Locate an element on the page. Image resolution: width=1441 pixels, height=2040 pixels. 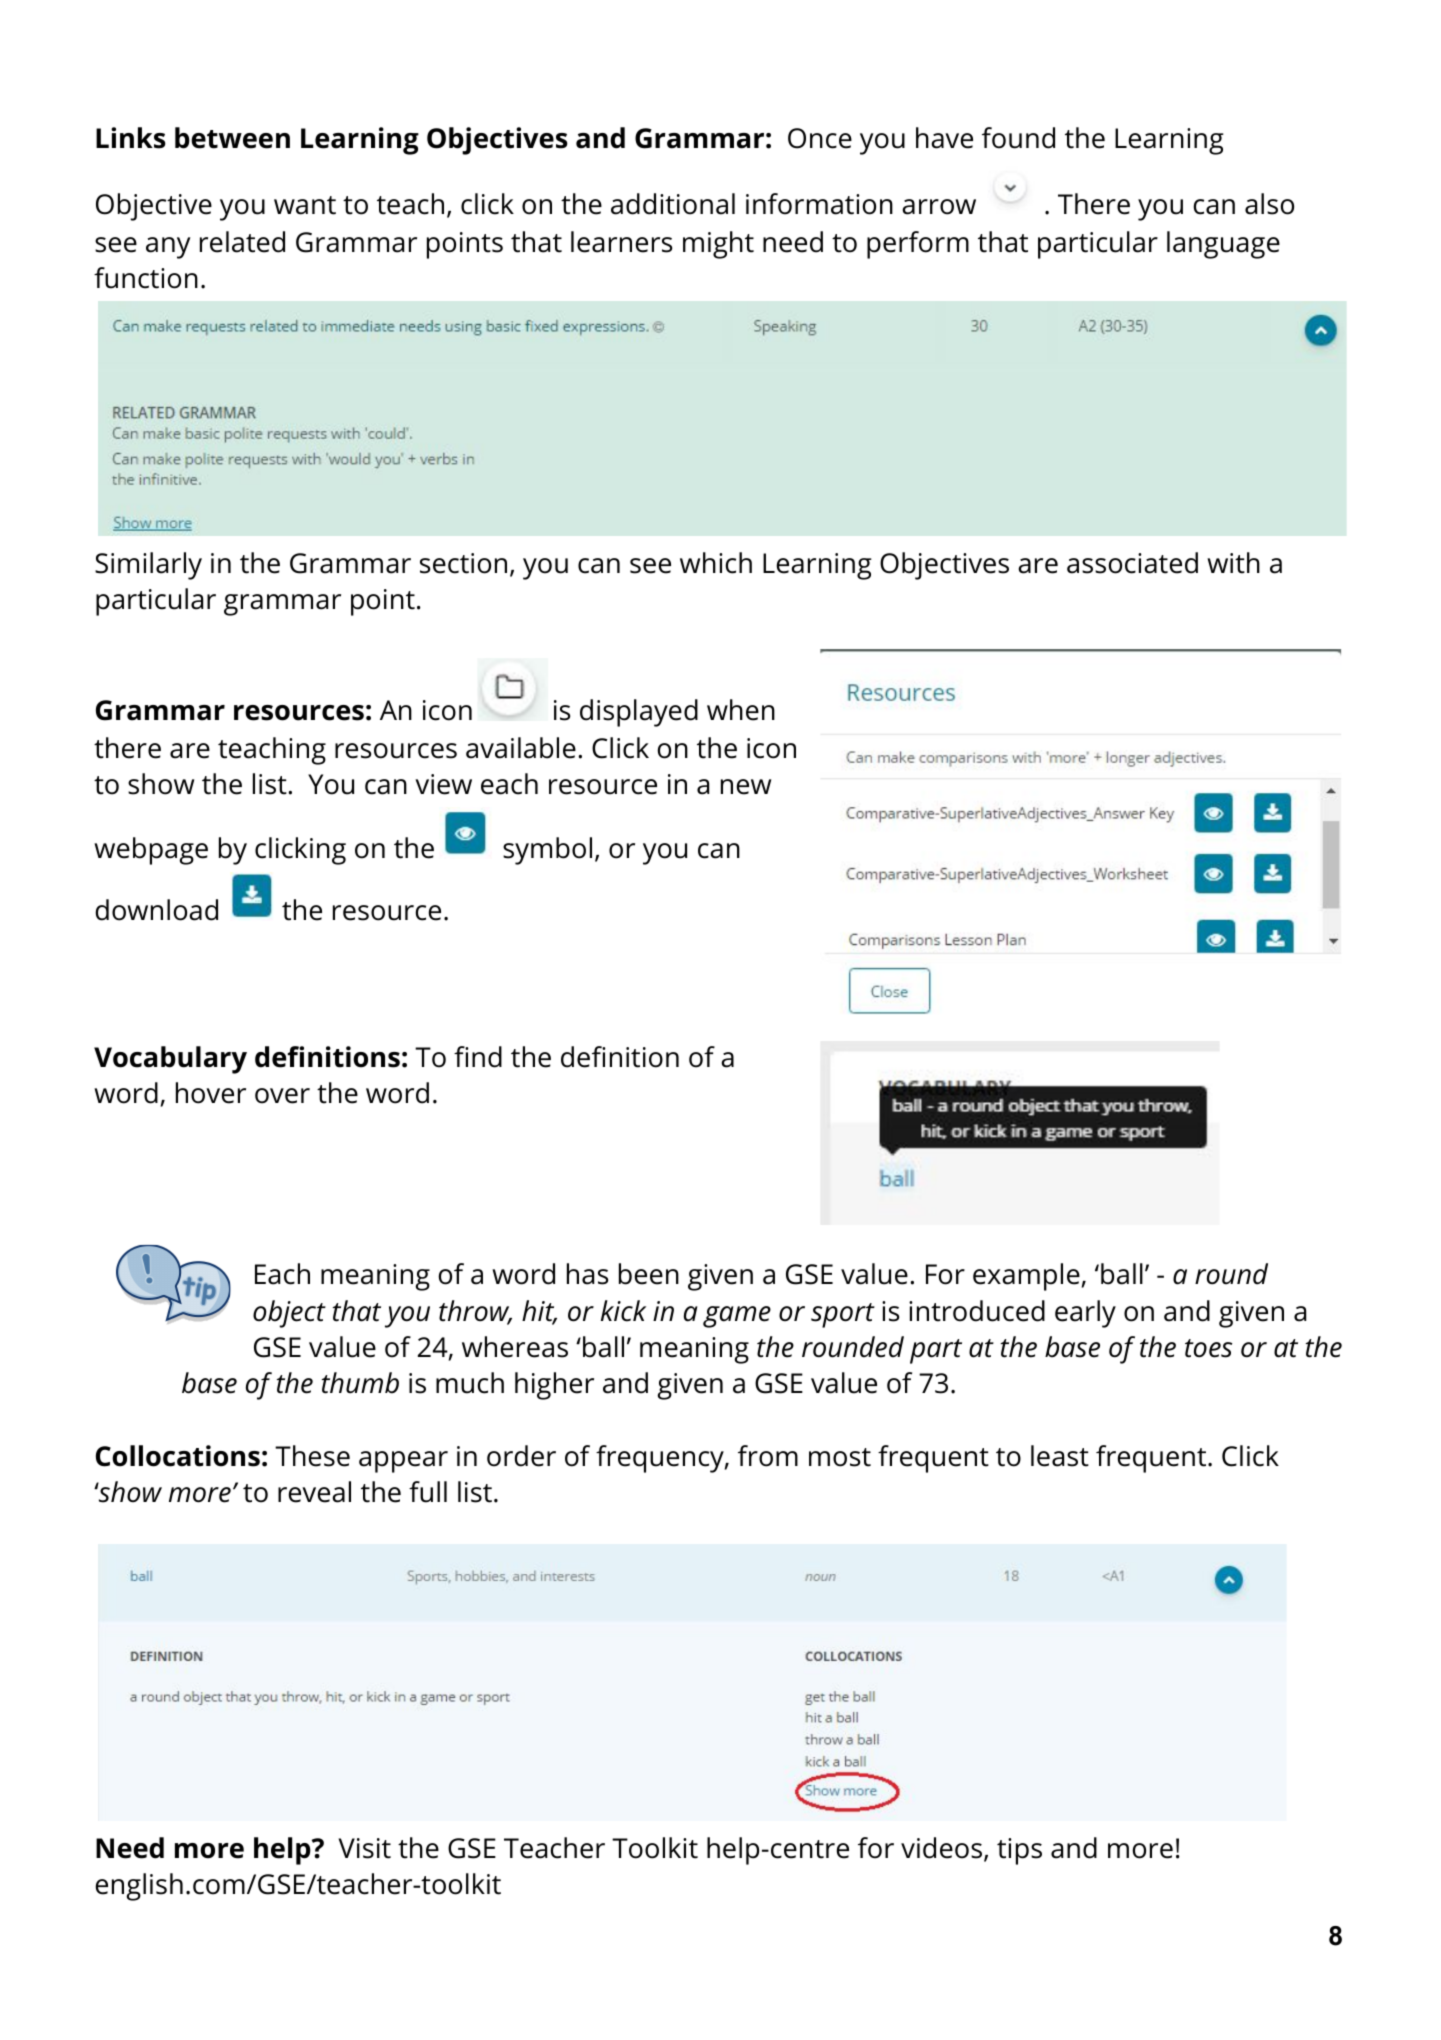
example is located at coordinates (1026, 1277).
